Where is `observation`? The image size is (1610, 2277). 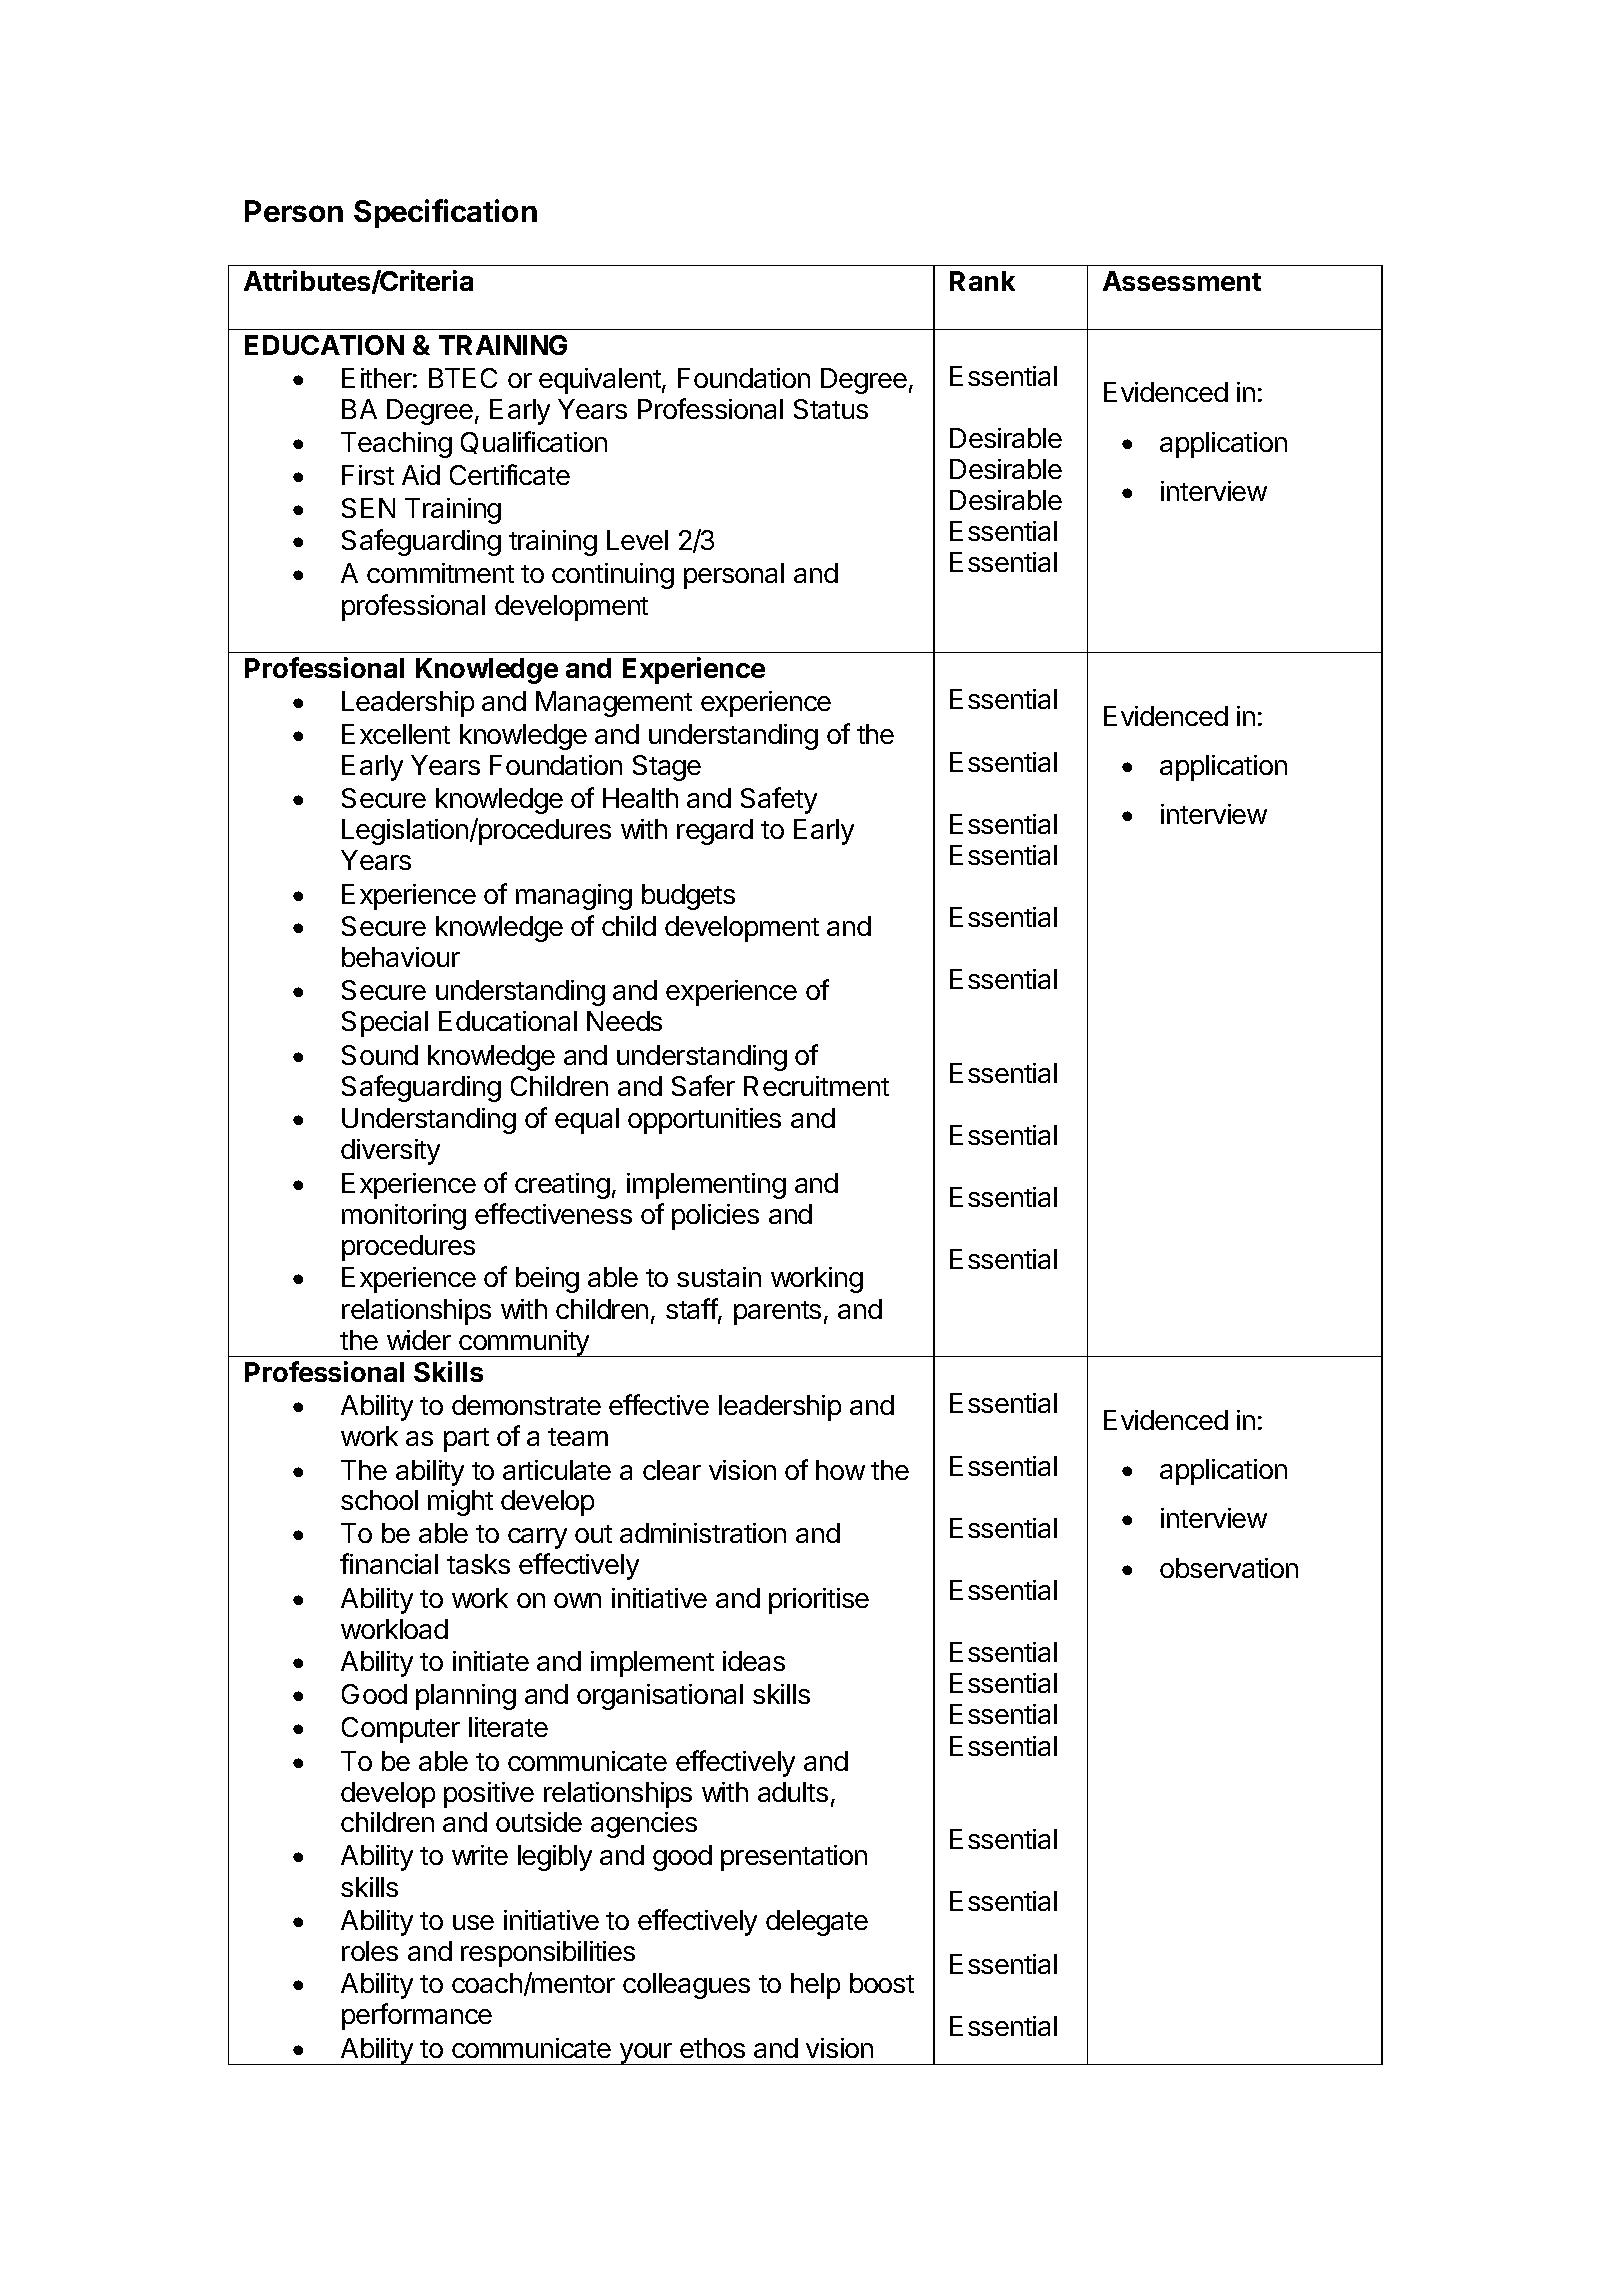 observation is located at coordinates (1229, 1568).
